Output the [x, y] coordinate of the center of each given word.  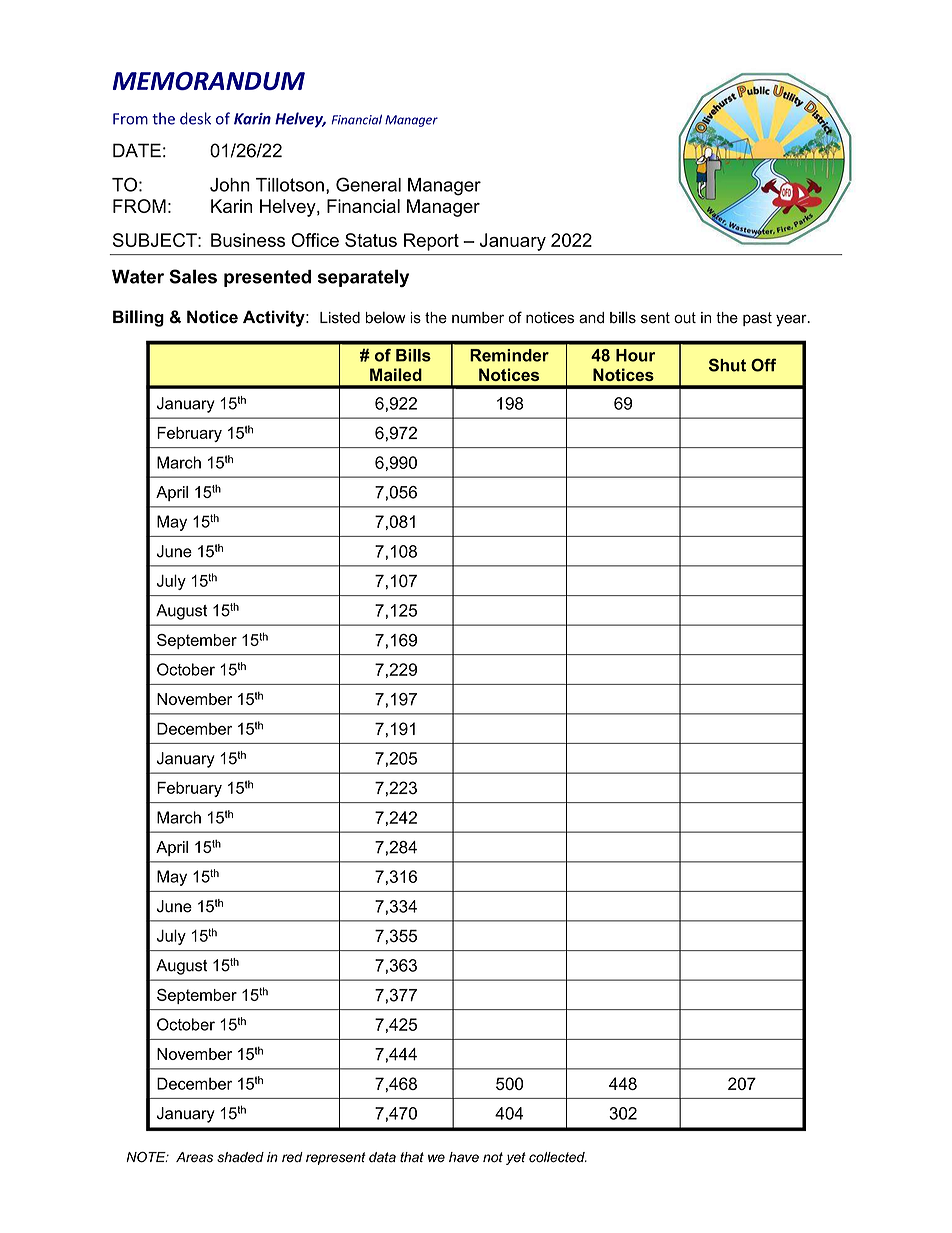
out [685, 318]
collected [558, 1157]
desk [195, 118]
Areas [194, 1157]
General [368, 184]
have [464, 1157]
